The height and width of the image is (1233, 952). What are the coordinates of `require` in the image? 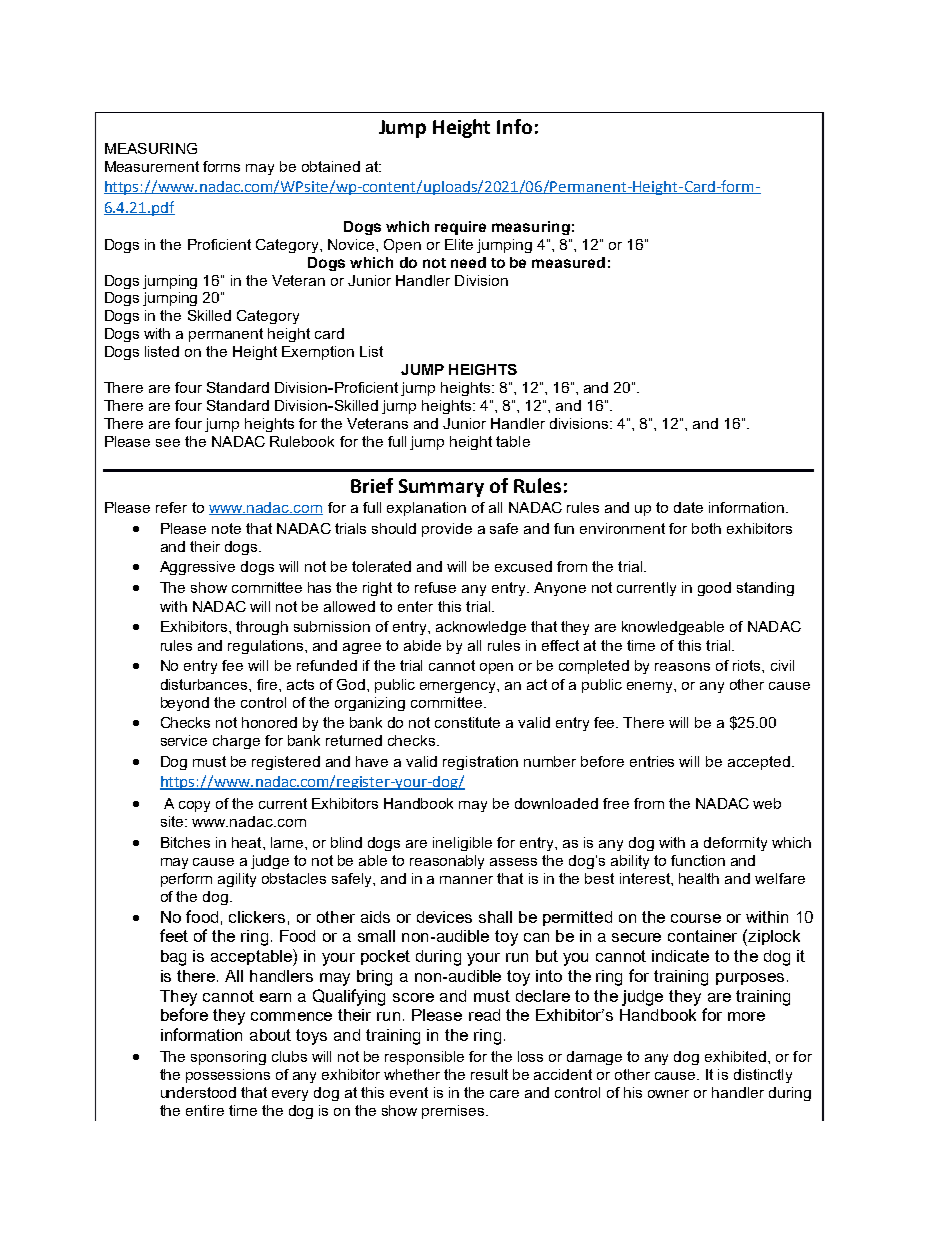 It's located at (460, 228).
